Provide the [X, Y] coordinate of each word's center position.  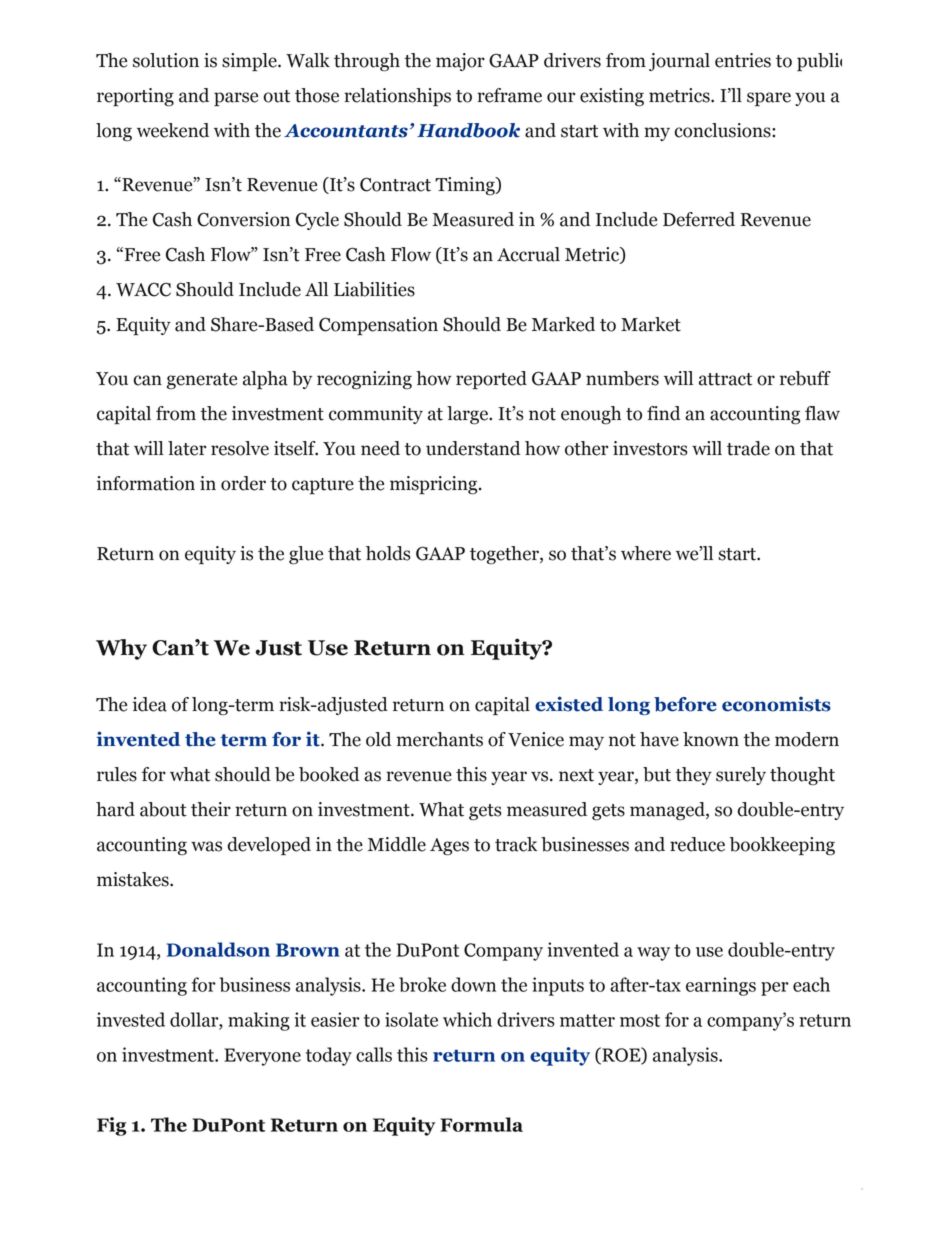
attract [725, 379]
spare [769, 99]
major [460, 62]
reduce [697, 844]
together [505, 555]
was [206, 846]
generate [202, 381]
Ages [449, 847]
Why [121, 649]
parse [236, 99]
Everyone [262, 1057]
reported [491, 380]
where [646, 553]
